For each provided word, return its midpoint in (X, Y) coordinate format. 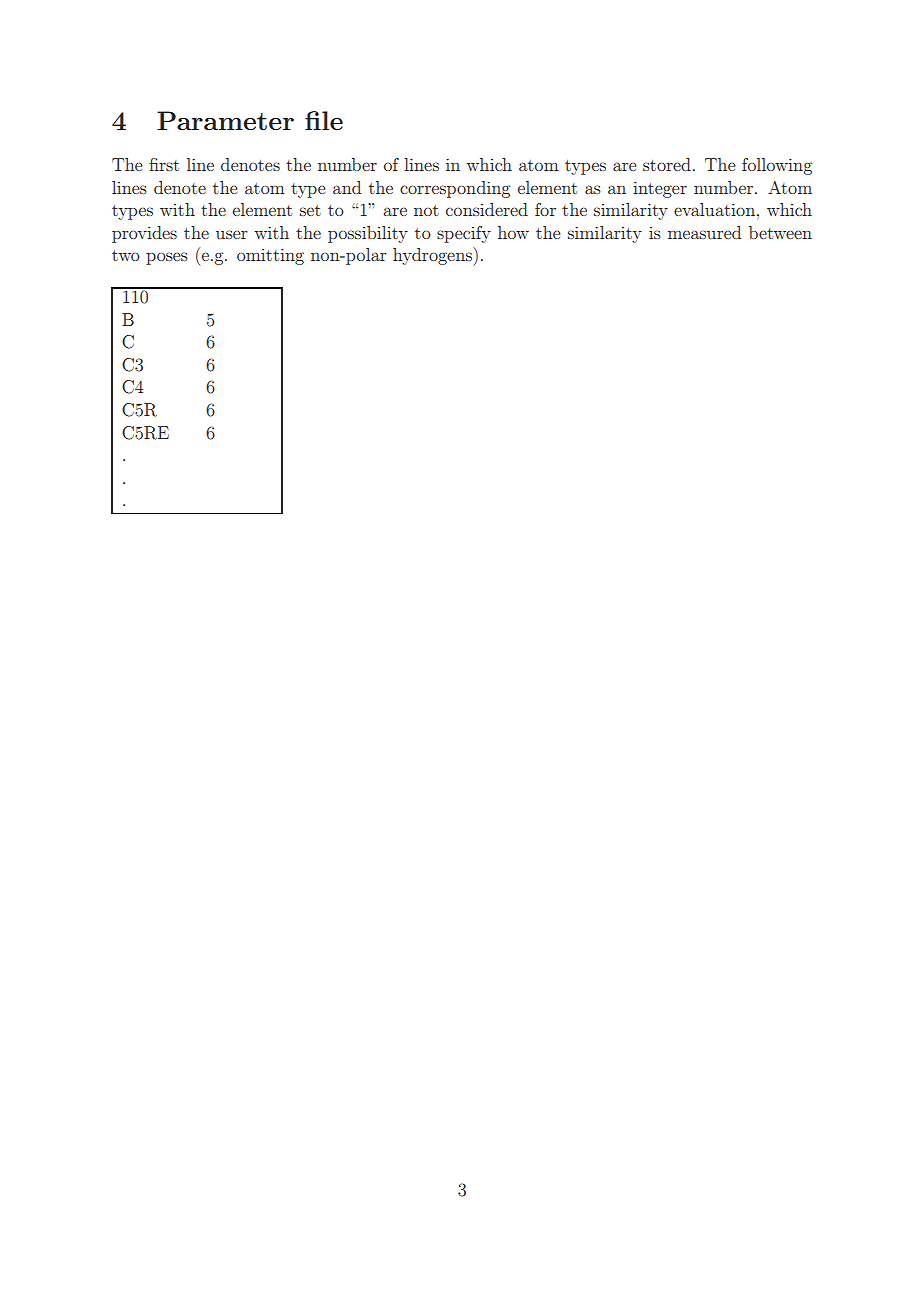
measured (704, 232)
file (324, 120)
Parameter (225, 120)
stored (667, 164)
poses (167, 258)
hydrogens (433, 256)
